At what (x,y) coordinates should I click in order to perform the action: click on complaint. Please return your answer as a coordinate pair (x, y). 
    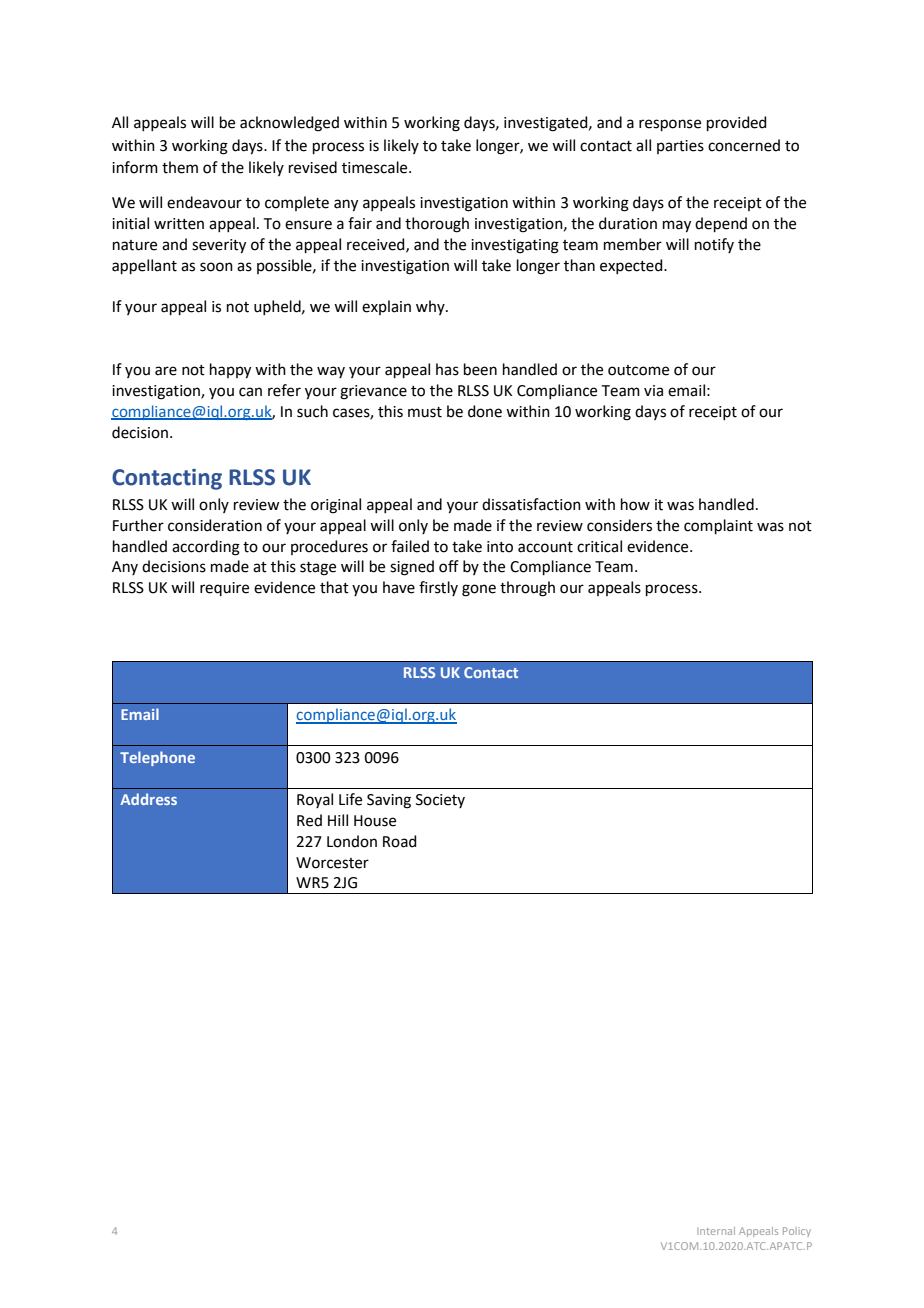
    Looking at the image, I should click on (718, 526).
